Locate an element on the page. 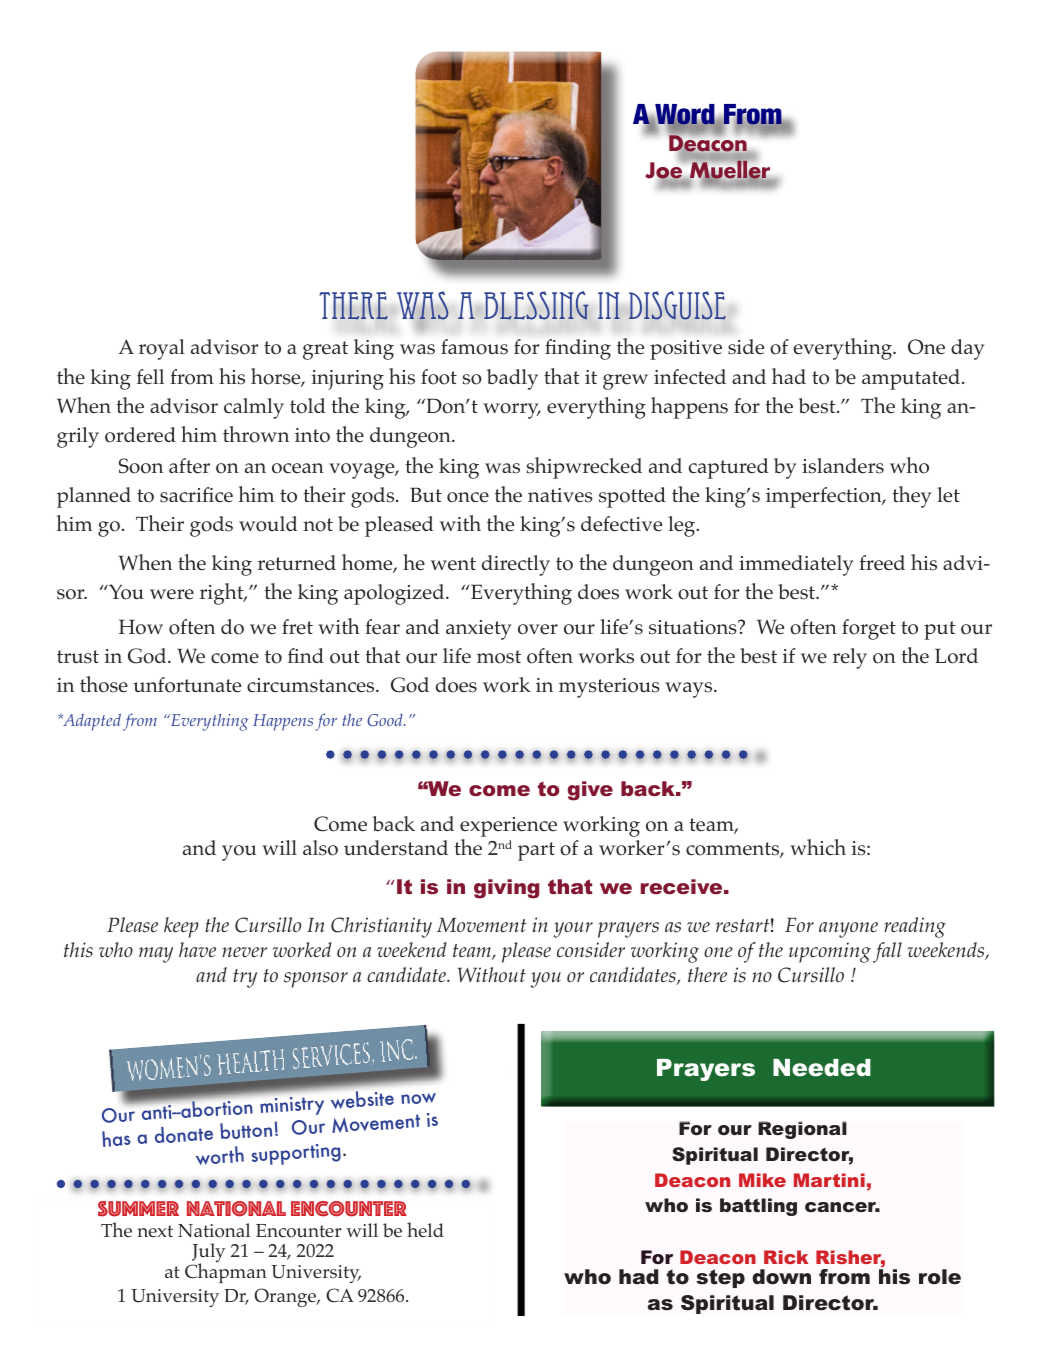  famous is located at coordinates (474, 347).
